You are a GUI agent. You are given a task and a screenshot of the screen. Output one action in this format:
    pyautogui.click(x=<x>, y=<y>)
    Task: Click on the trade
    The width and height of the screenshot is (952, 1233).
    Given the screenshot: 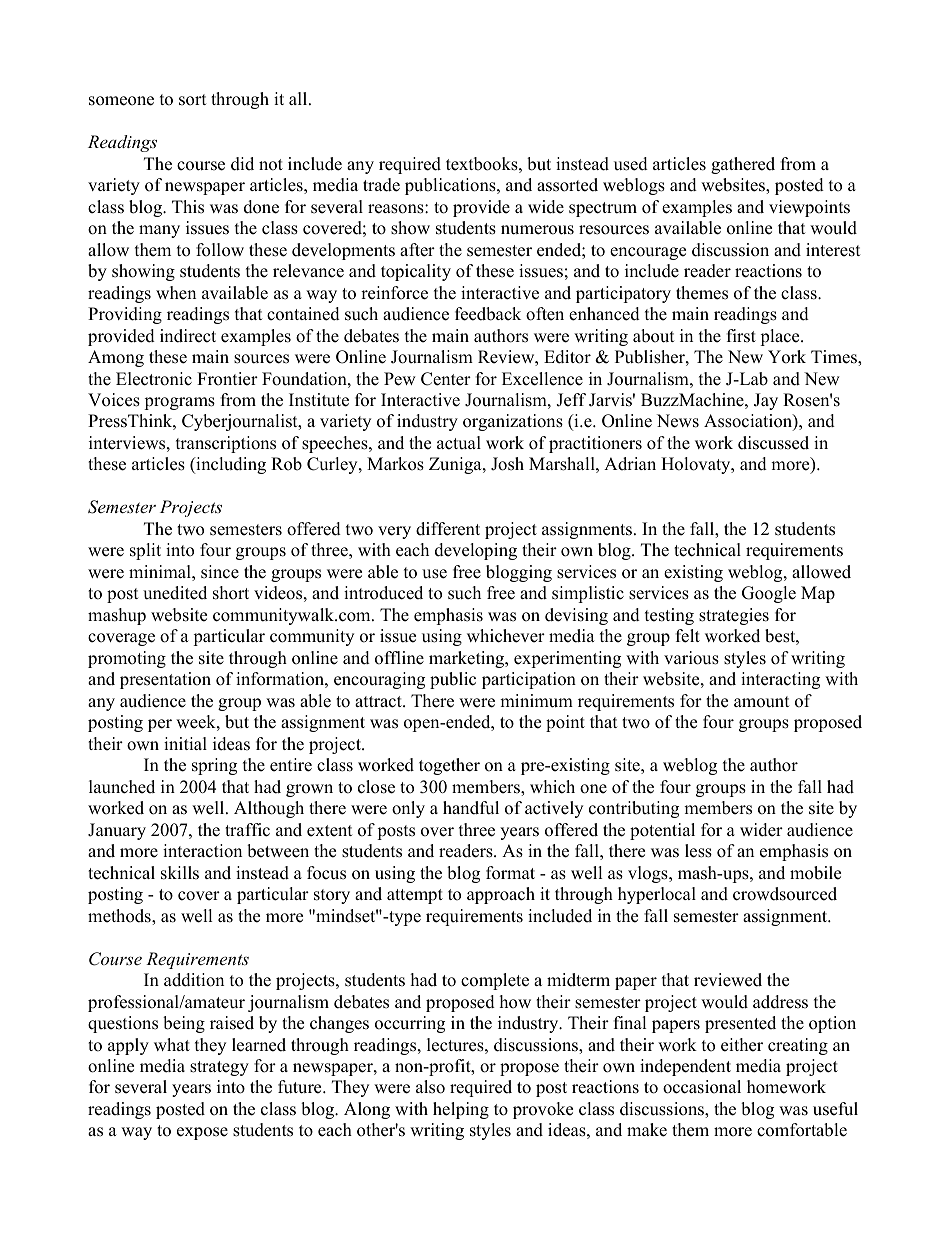 What is the action you would take?
    pyautogui.click(x=381, y=185)
